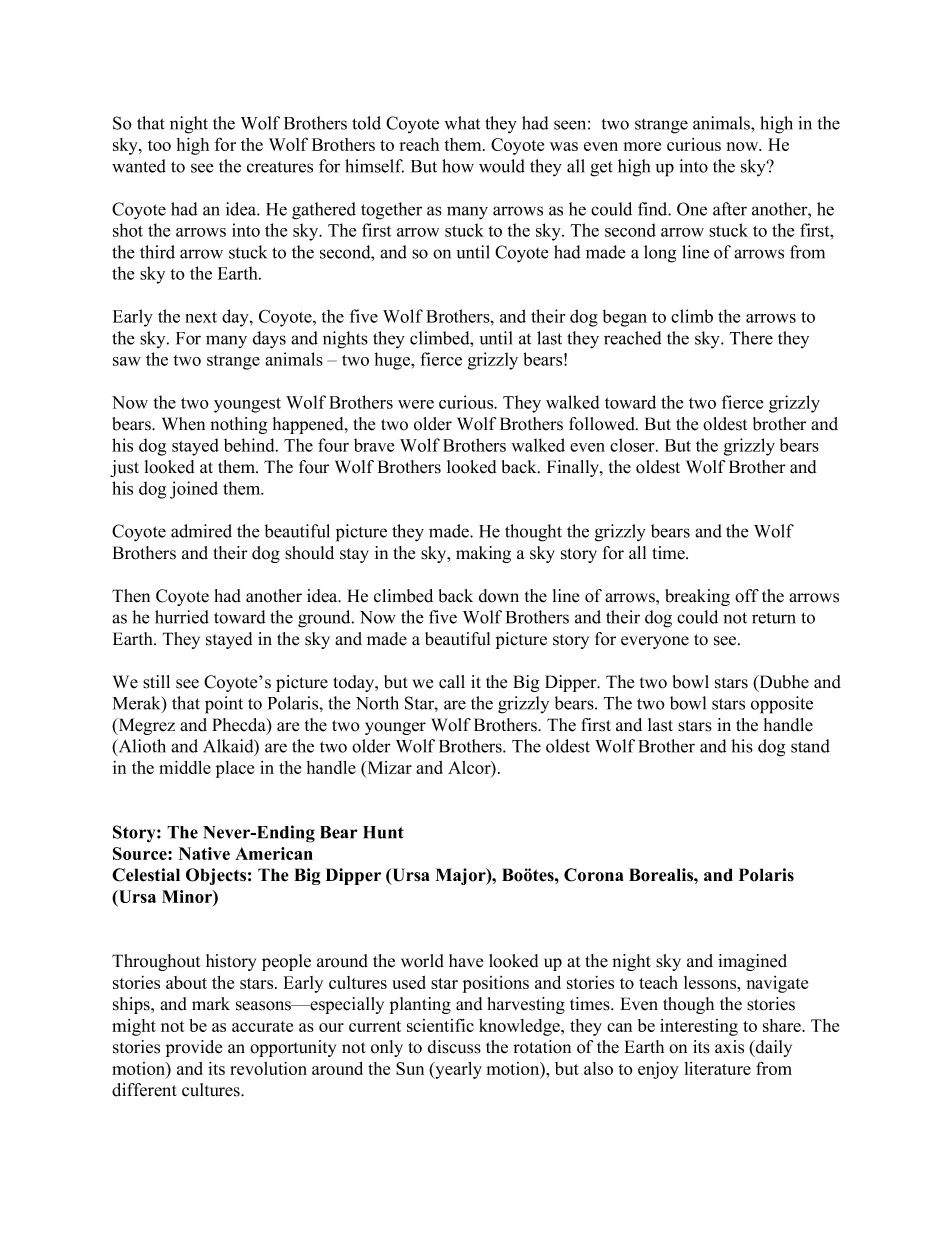 The width and height of the screenshot is (952, 1233). Describe the element at coordinates (458, 166) in the screenshot. I see `how` at that location.
